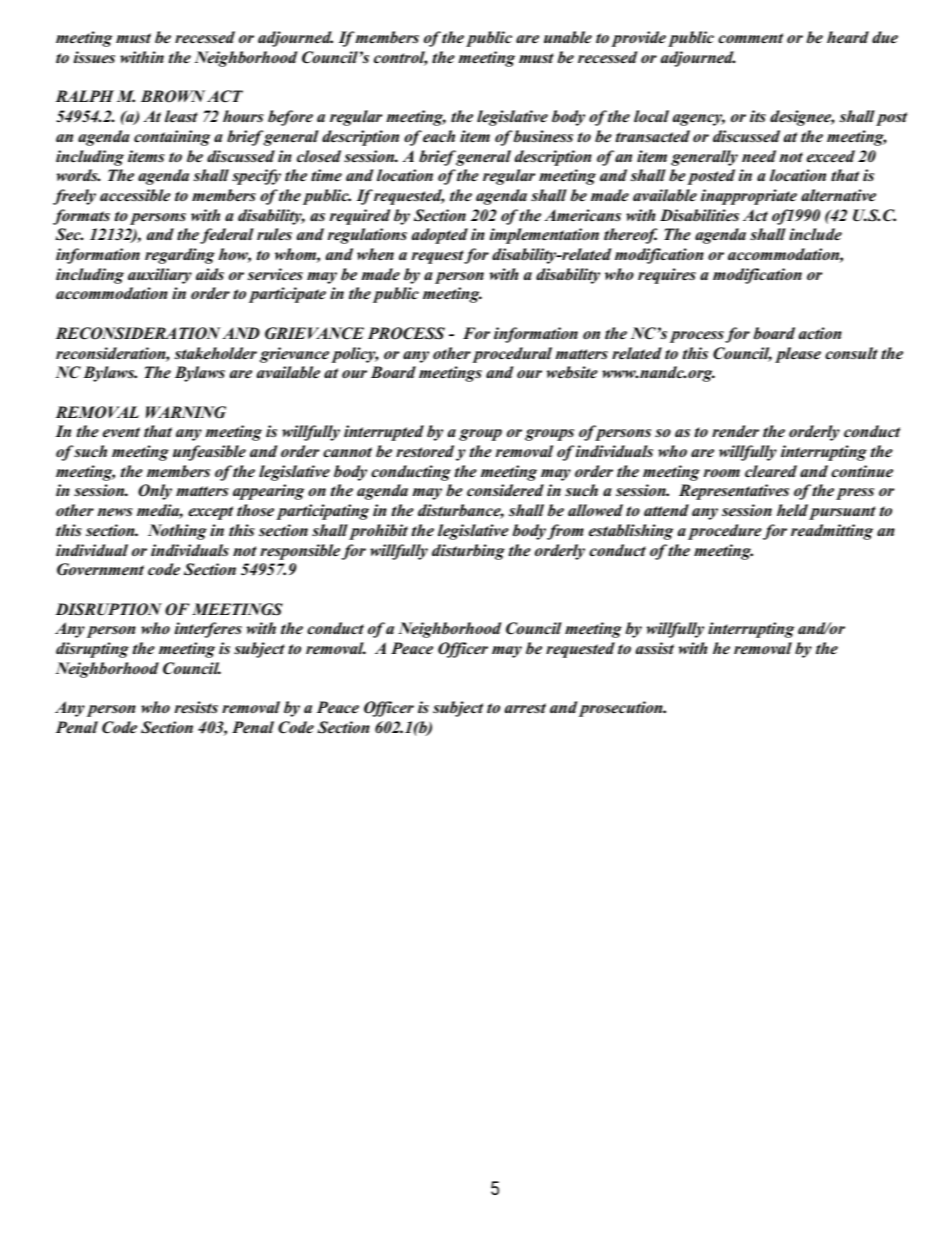 The image size is (952, 1233). Describe the element at coordinates (468, 552) in the page. I see `disturbing` at that location.
